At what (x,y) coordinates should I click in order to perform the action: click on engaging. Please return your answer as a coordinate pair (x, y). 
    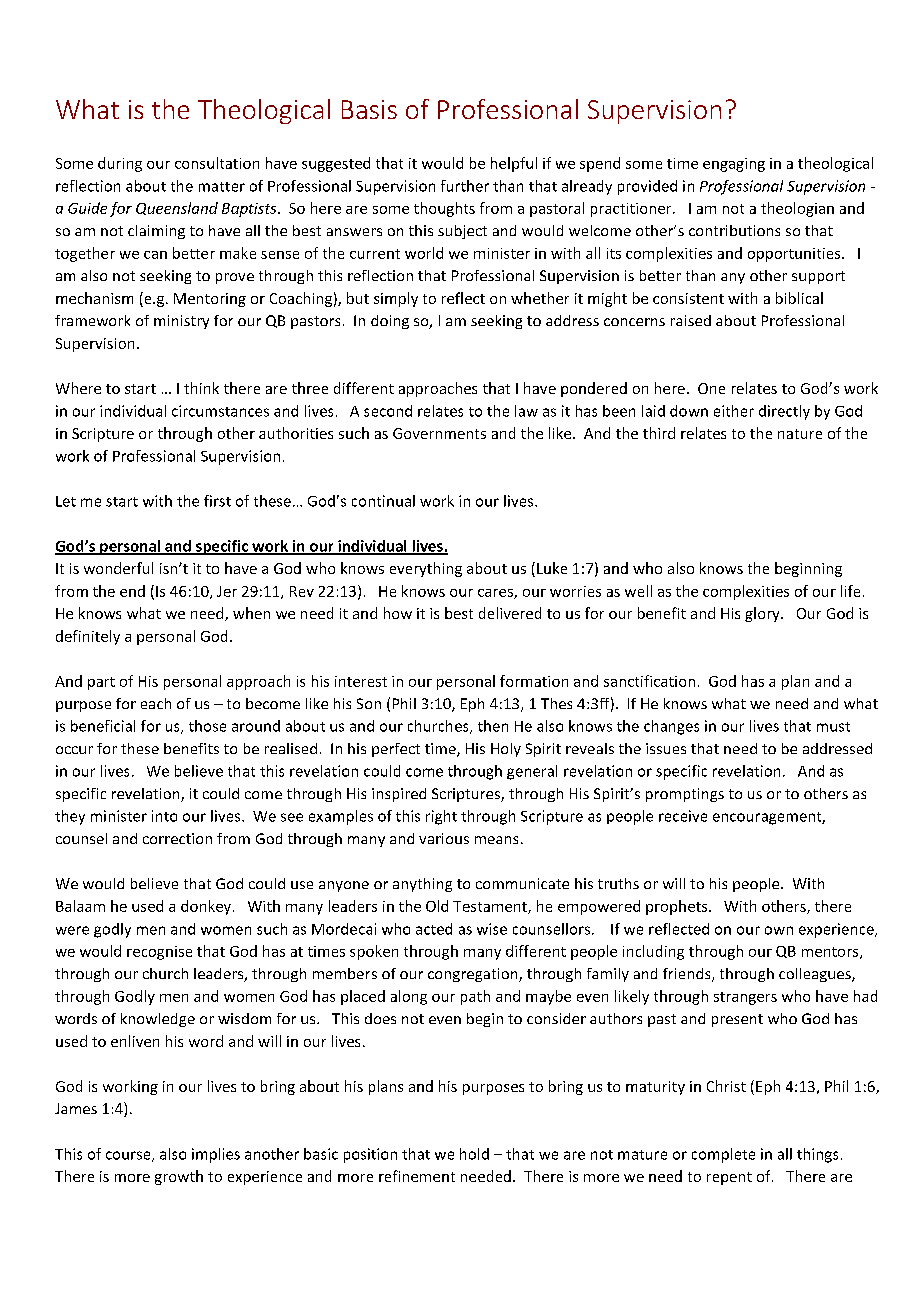
    Looking at the image, I should click on (734, 165).
